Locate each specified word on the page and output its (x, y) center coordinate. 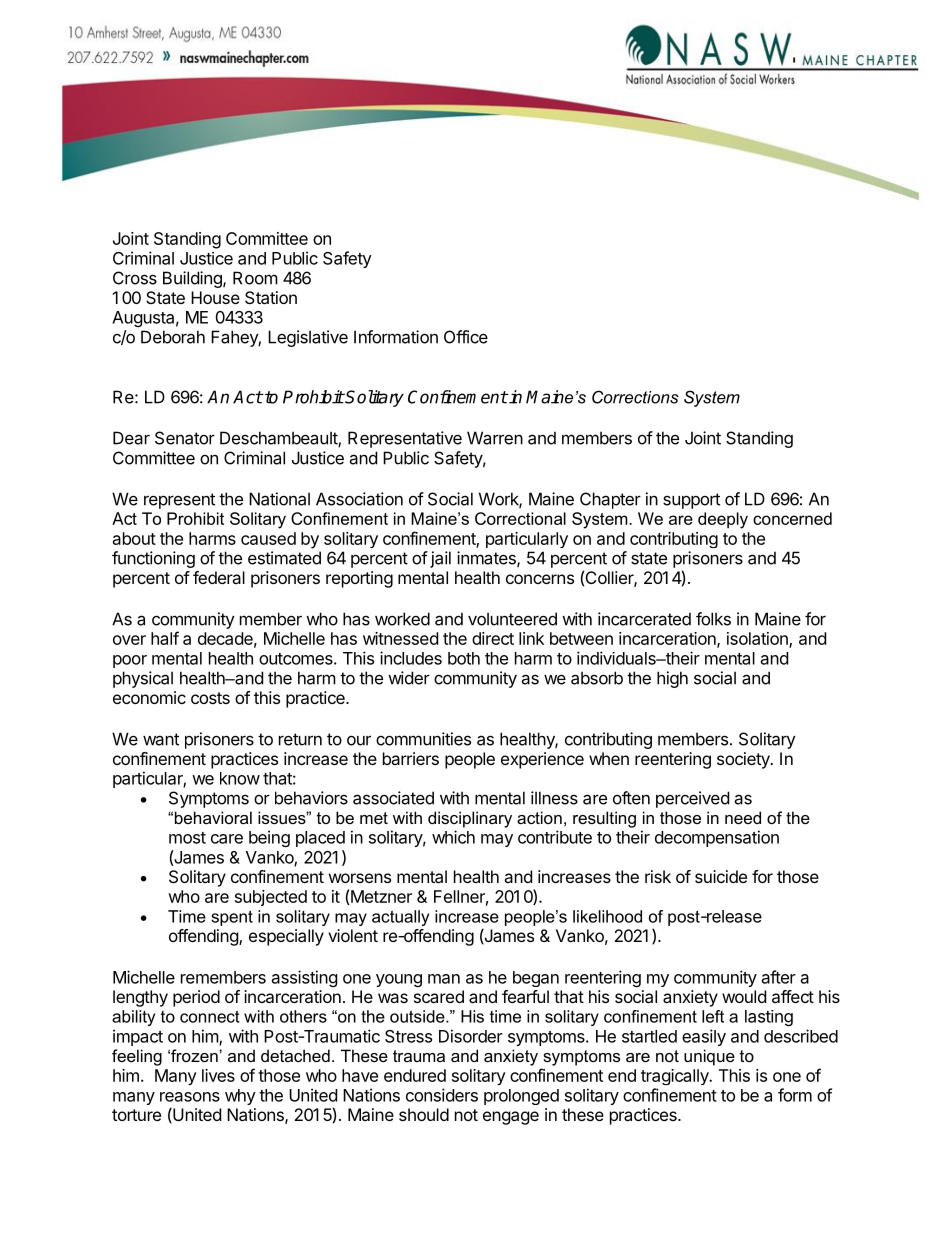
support (691, 501)
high (672, 679)
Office (466, 337)
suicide (721, 876)
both (464, 658)
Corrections (635, 397)
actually (400, 918)
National (279, 499)
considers (442, 1095)
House (215, 297)
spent (232, 918)
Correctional (520, 518)
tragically (676, 1077)
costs (210, 698)
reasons (190, 1097)
